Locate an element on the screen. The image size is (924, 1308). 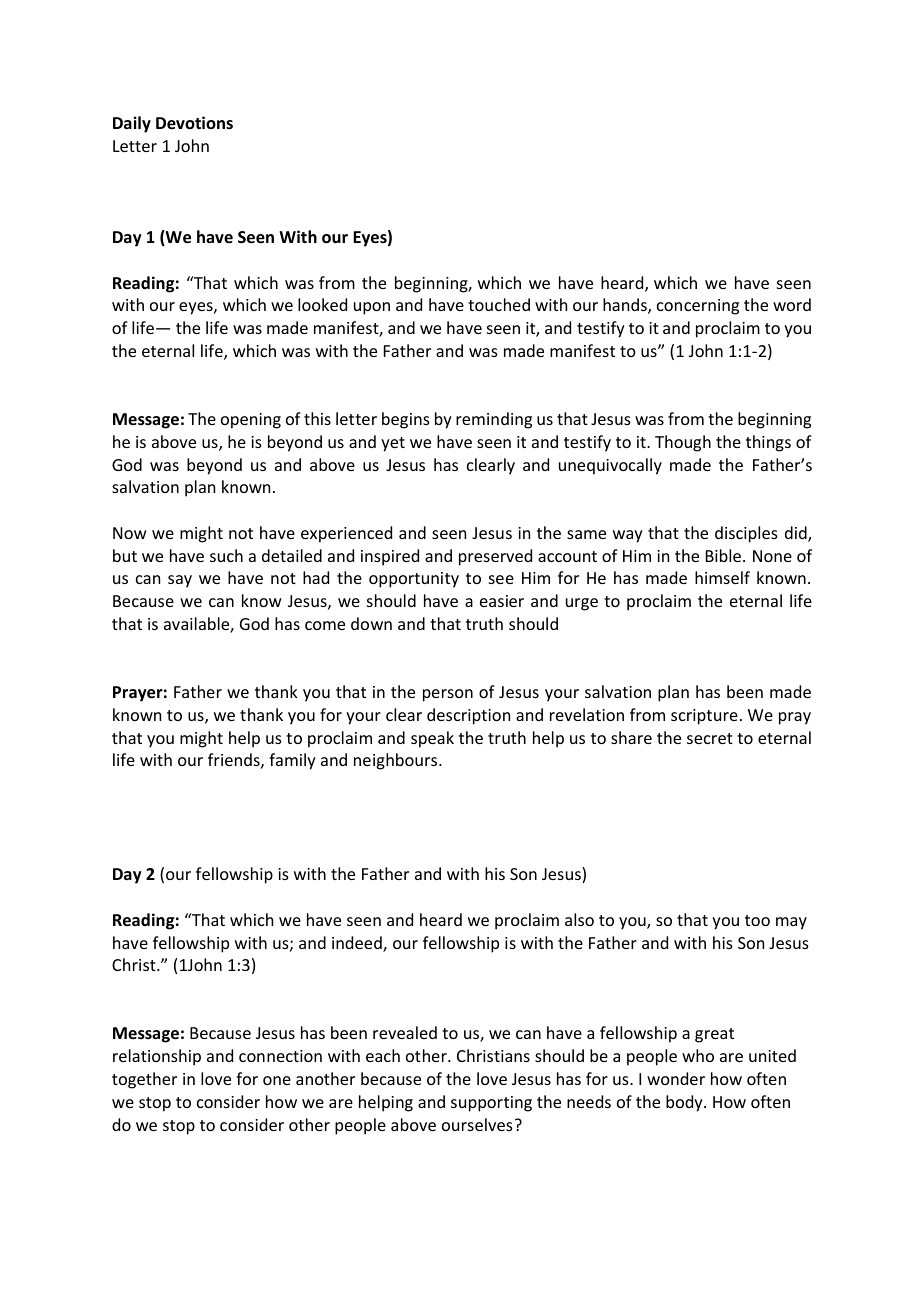
touched is located at coordinates (499, 304).
